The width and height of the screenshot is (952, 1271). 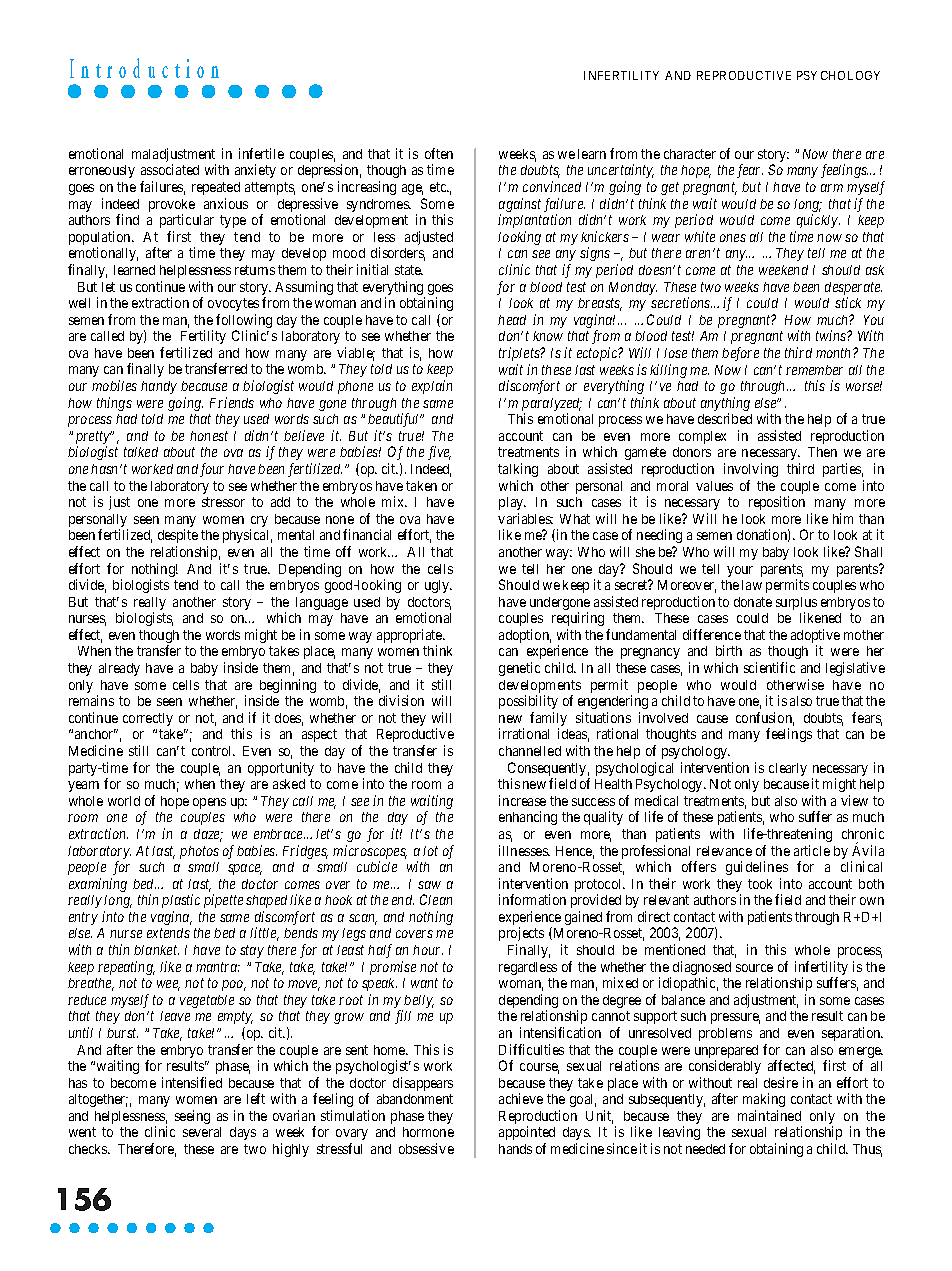 What do you see at coordinates (144, 68) in the screenshot?
I see `Introduction` at bounding box center [144, 68].
